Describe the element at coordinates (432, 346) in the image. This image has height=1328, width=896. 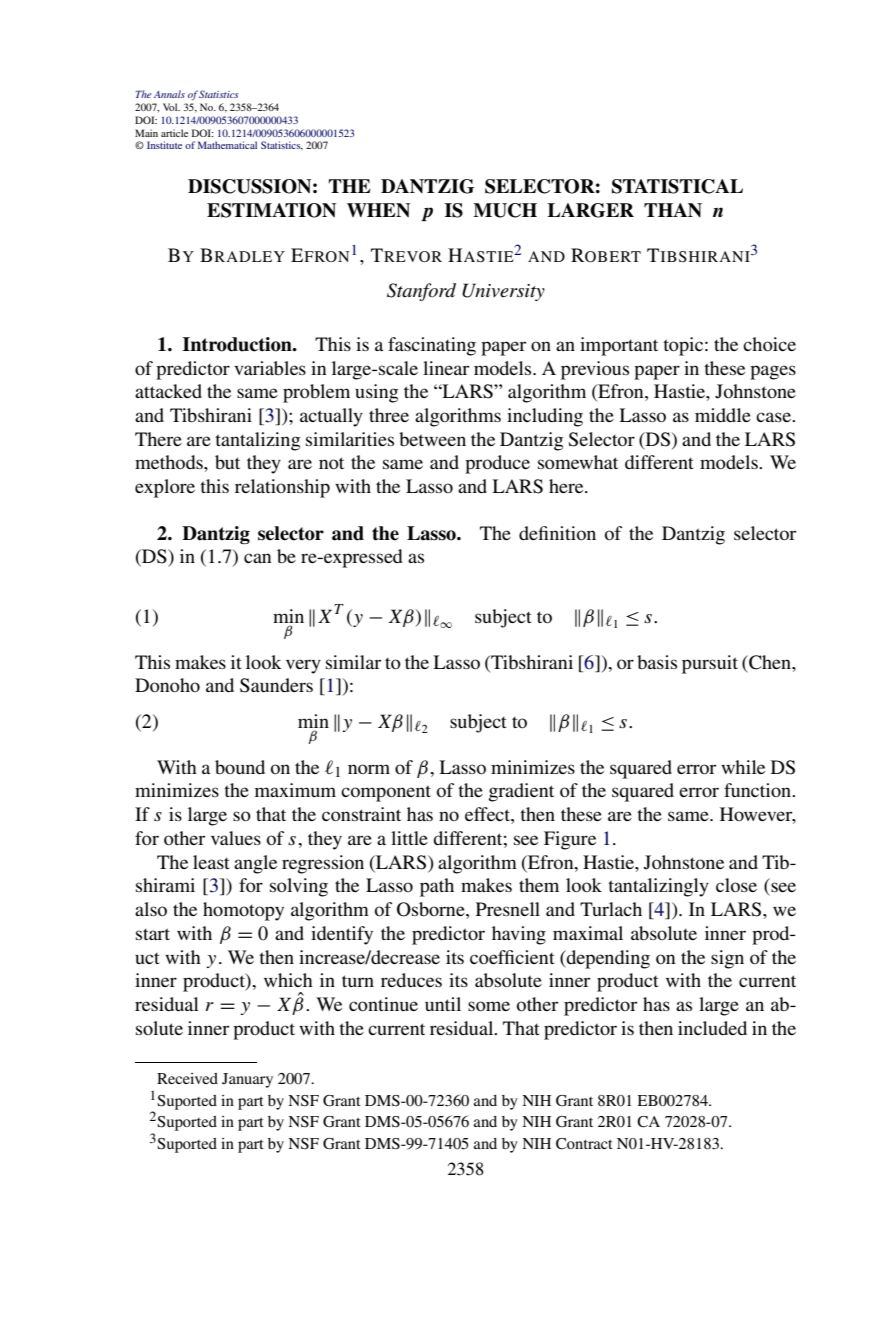
I see `fascinating` at that location.
